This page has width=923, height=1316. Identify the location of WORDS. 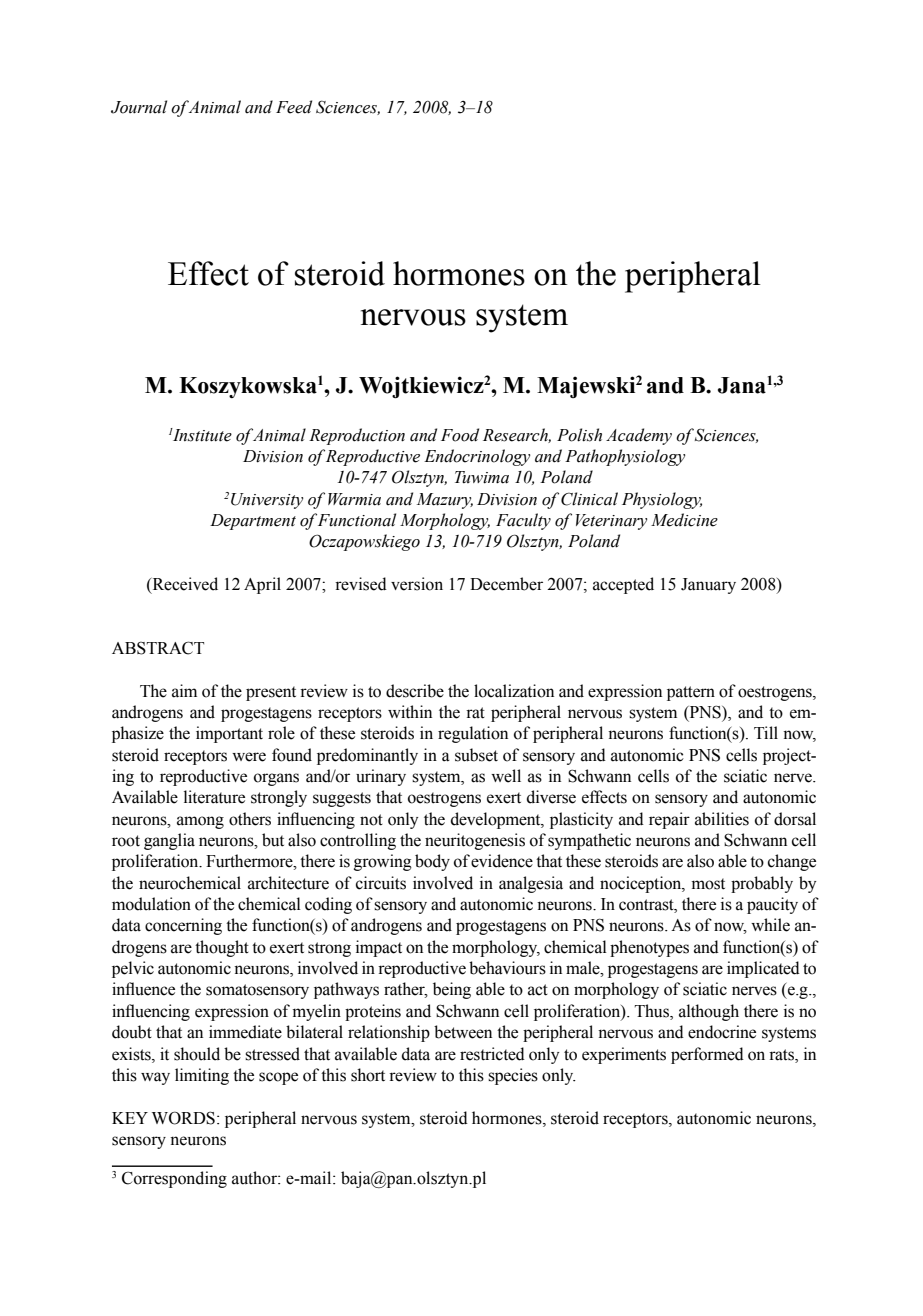
(183, 1118).
